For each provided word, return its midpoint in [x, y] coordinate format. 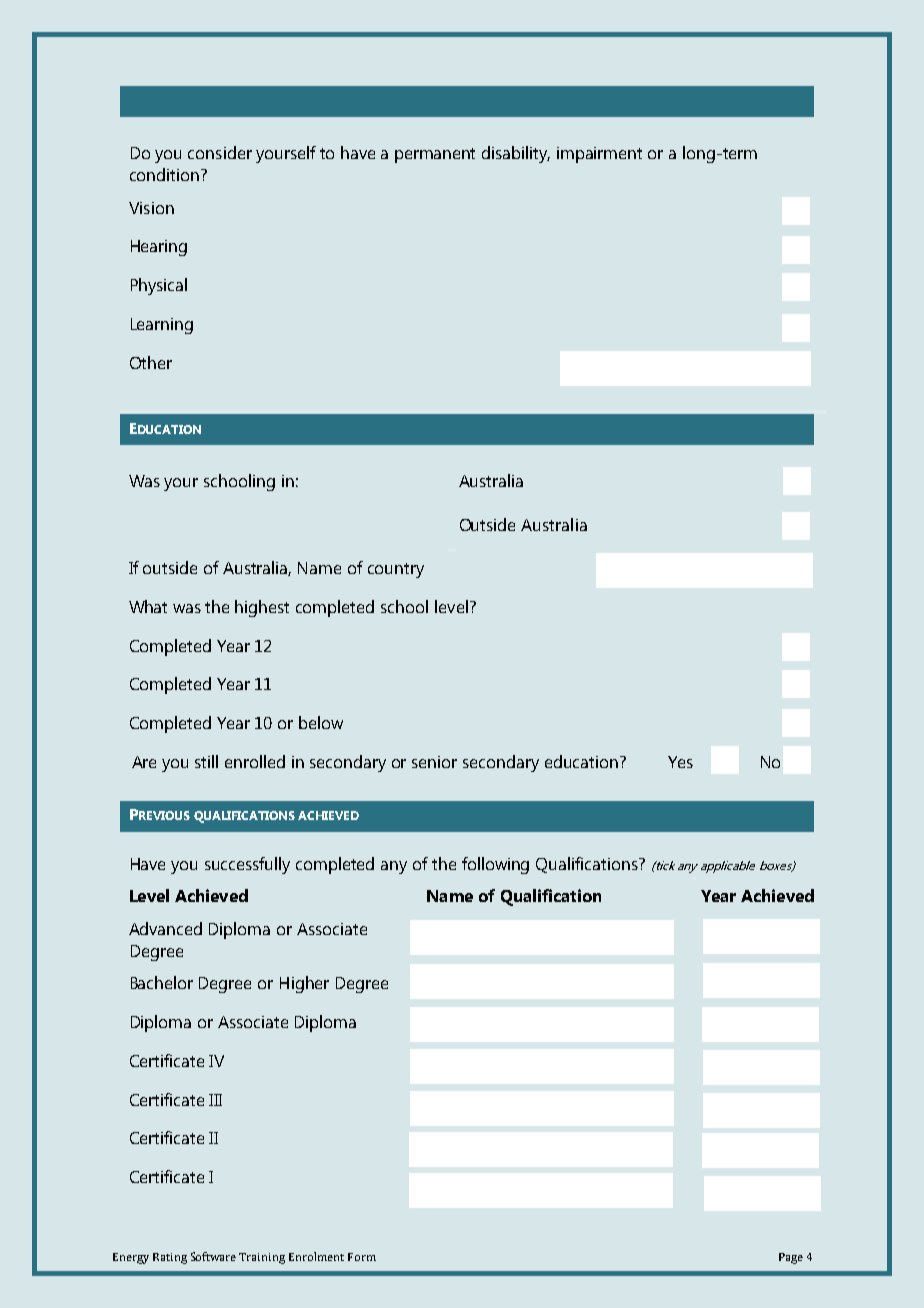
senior [434, 762]
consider [220, 152]
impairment [599, 155]
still [206, 761]
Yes [680, 762]
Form [362, 1257]
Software [213, 1256]
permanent [435, 155]
